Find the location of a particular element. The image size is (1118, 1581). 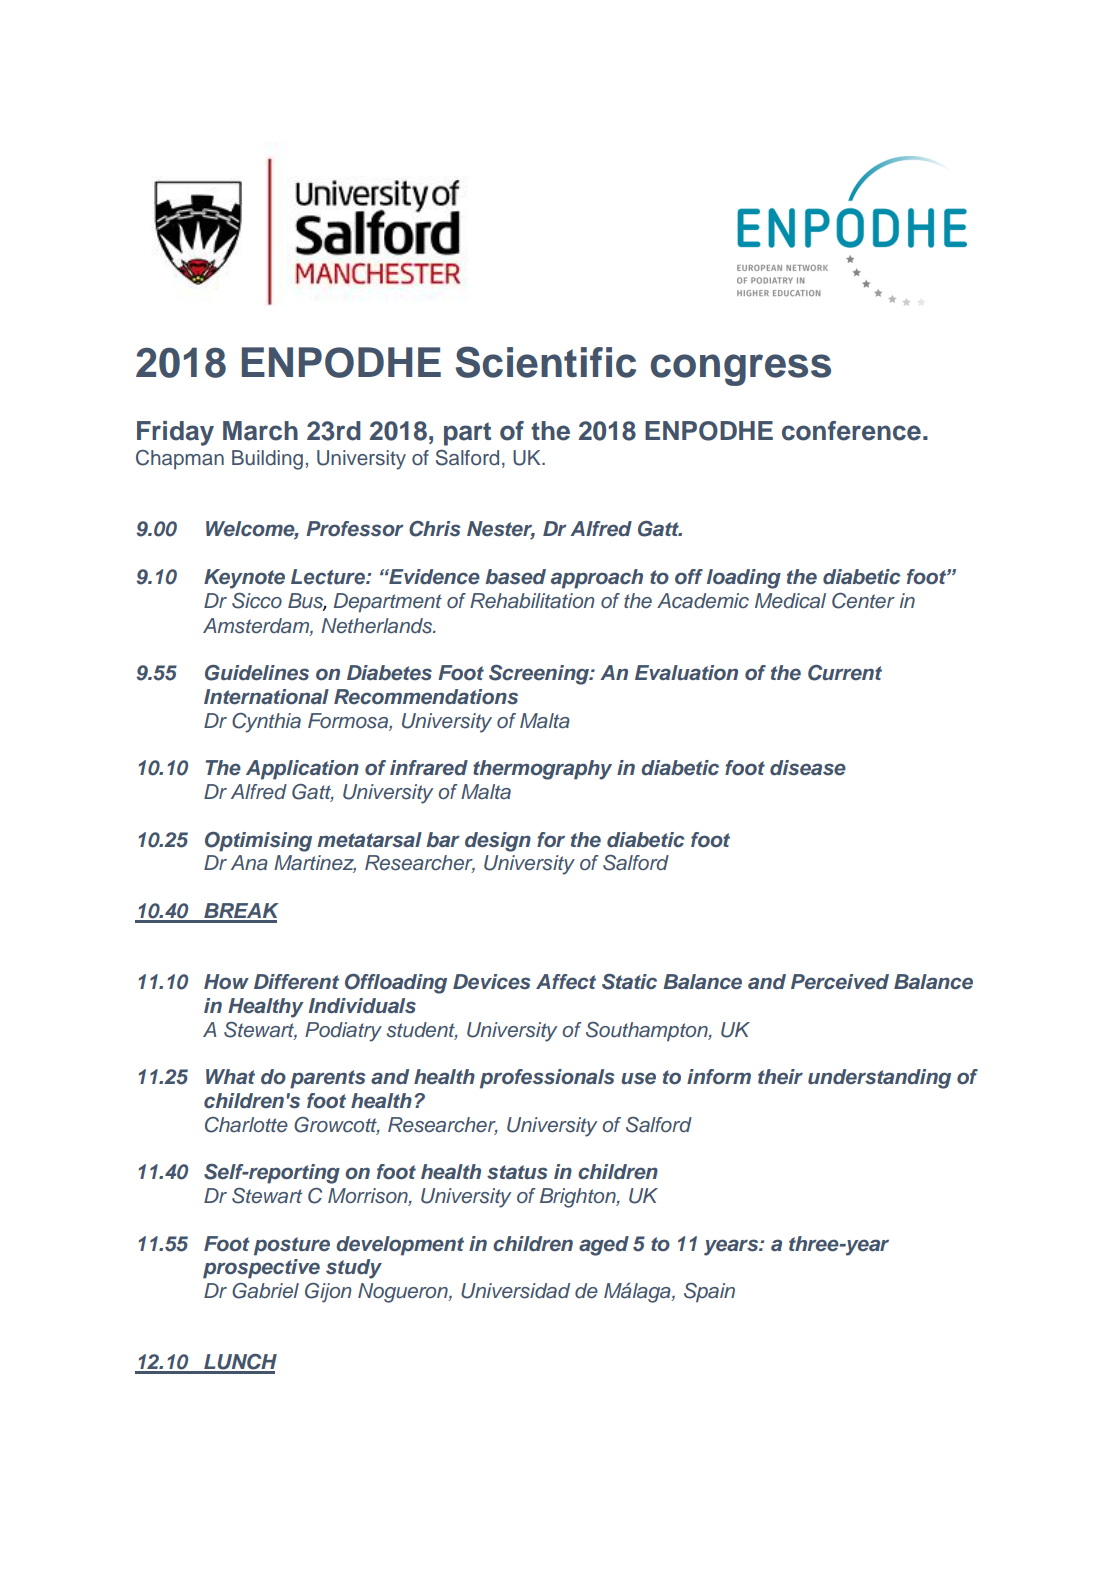

congress is located at coordinates (740, 370).
